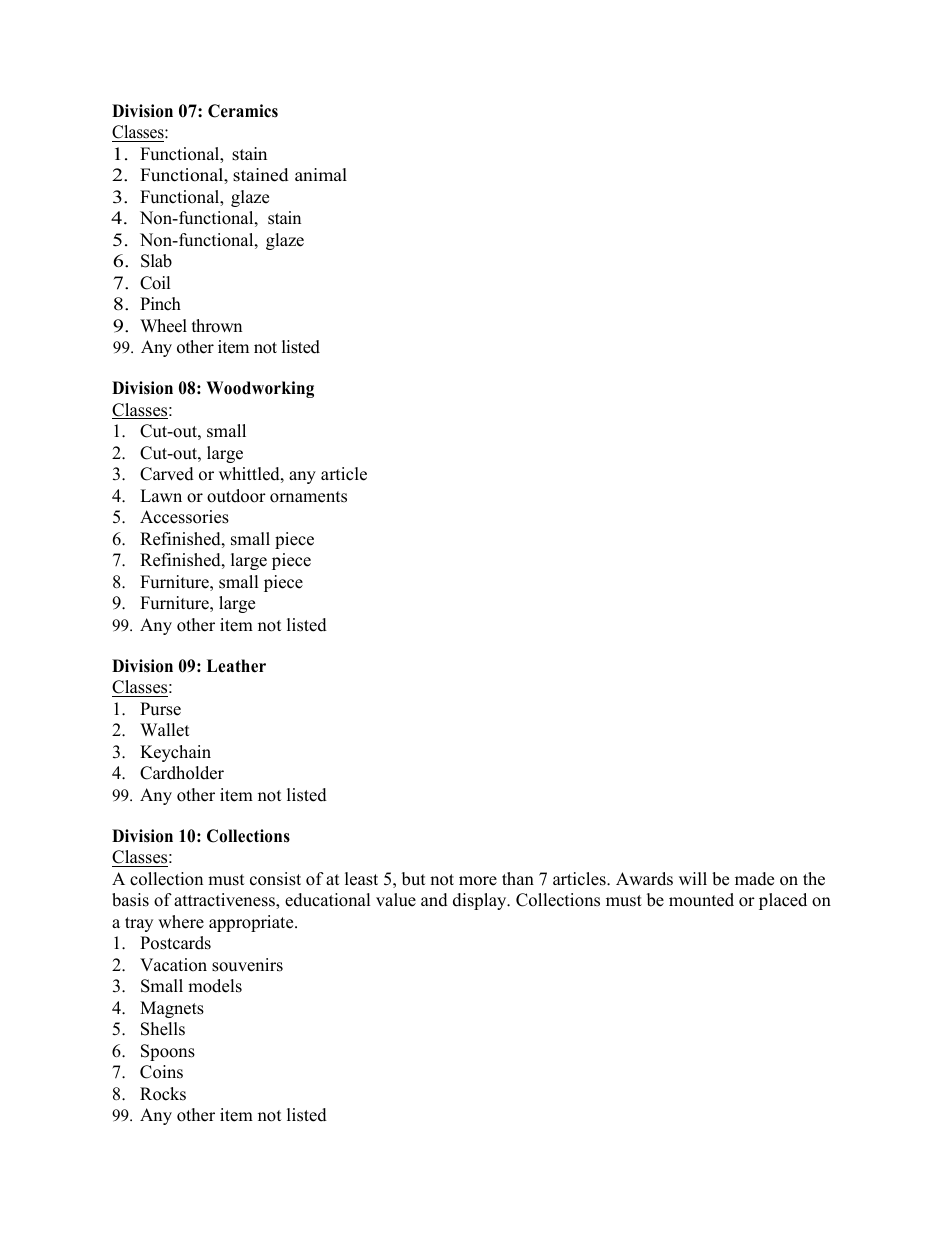 The width and height of the page is (952, 1233). Describe the element at coordinates (236, 496) in the page. I see `outdoor` at that location.
